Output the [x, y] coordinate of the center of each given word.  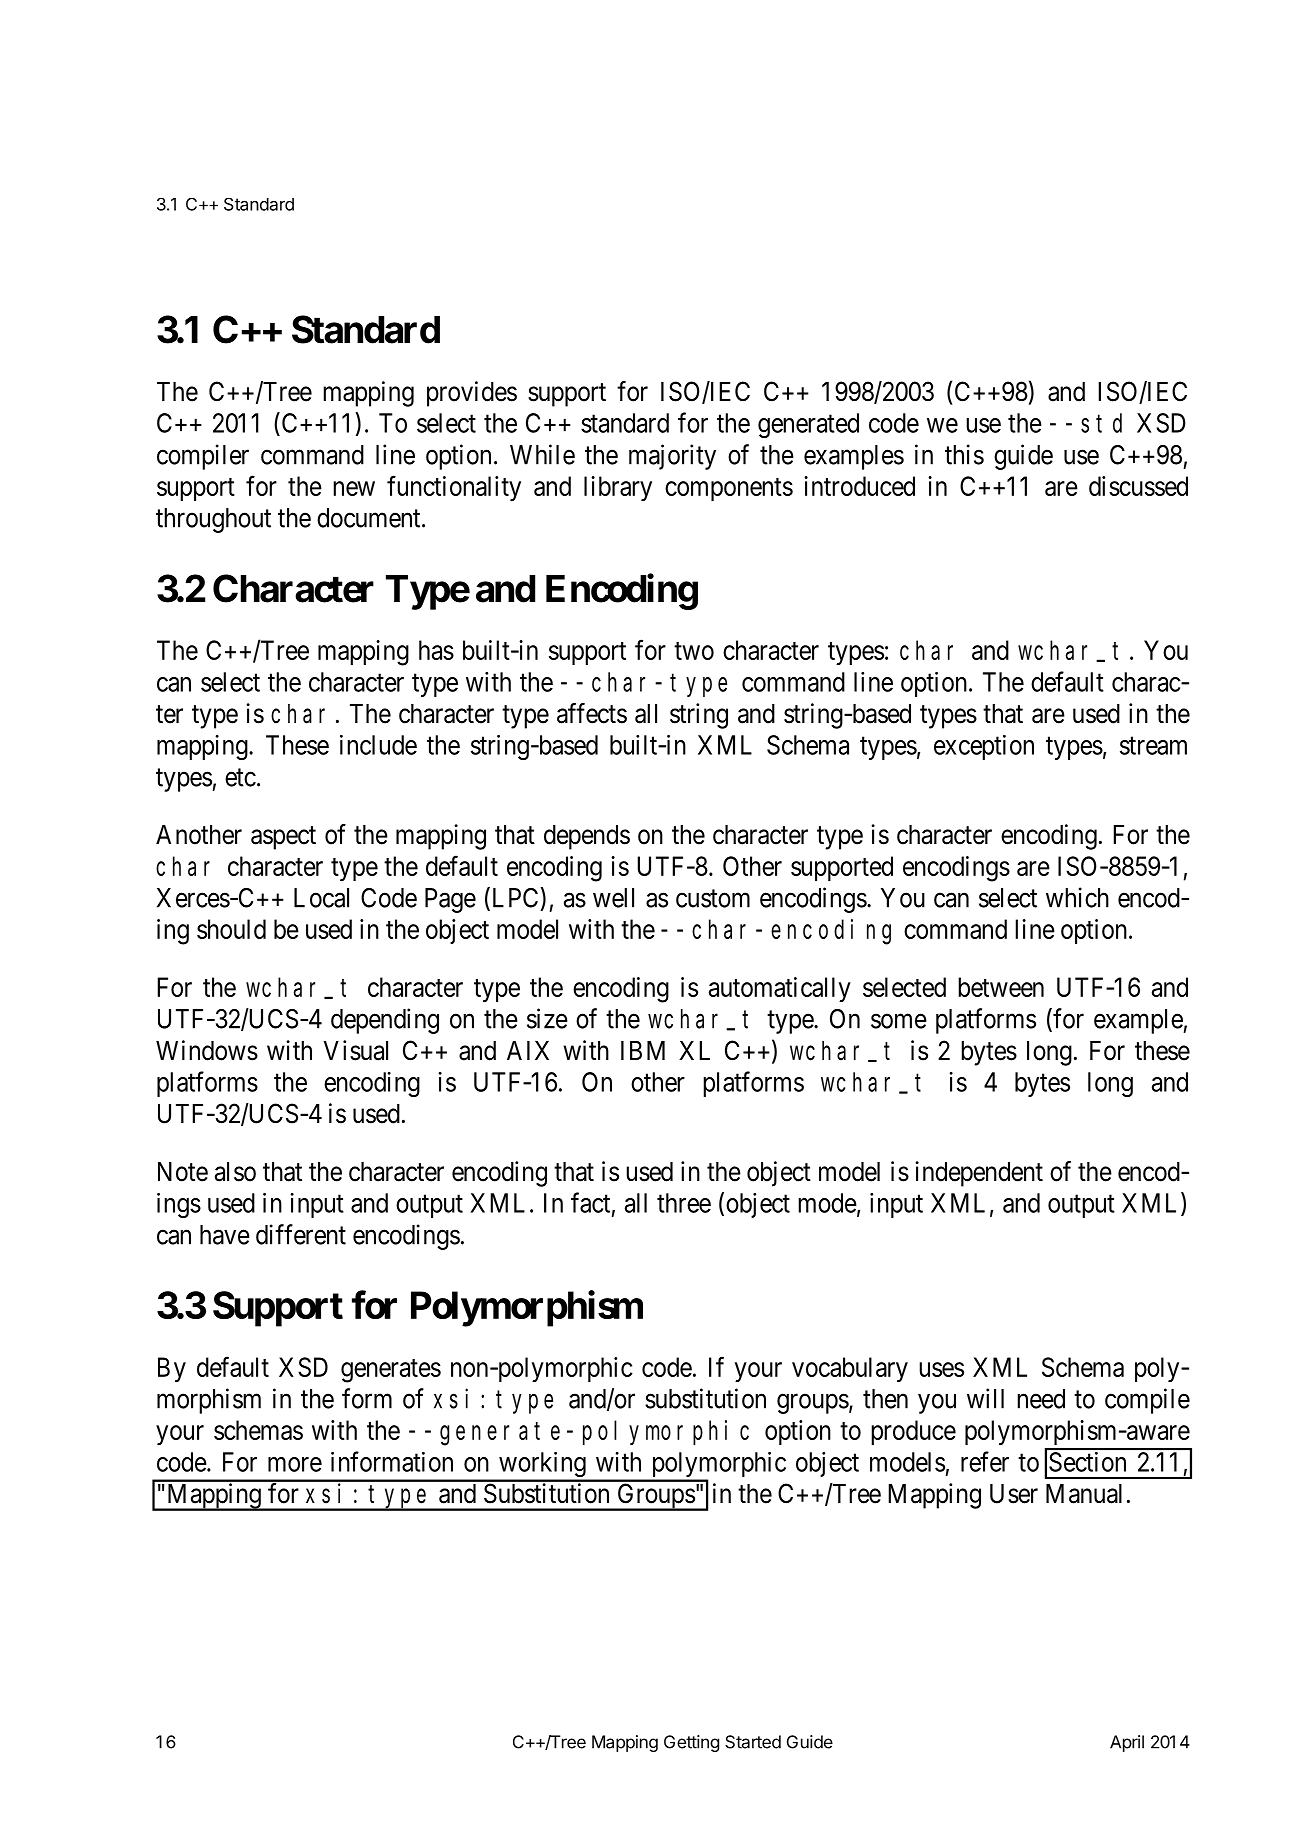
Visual [355, 1050]
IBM [643, 1050]
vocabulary [850, 1369]
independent [979, 1174]
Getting [691, 1743]
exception [984, 747]
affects [592, 713]
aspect [283, 838]
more [295, 1464]
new [354, 488]
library [618, 488]
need [1041, 1399]
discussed [1138, 486]
